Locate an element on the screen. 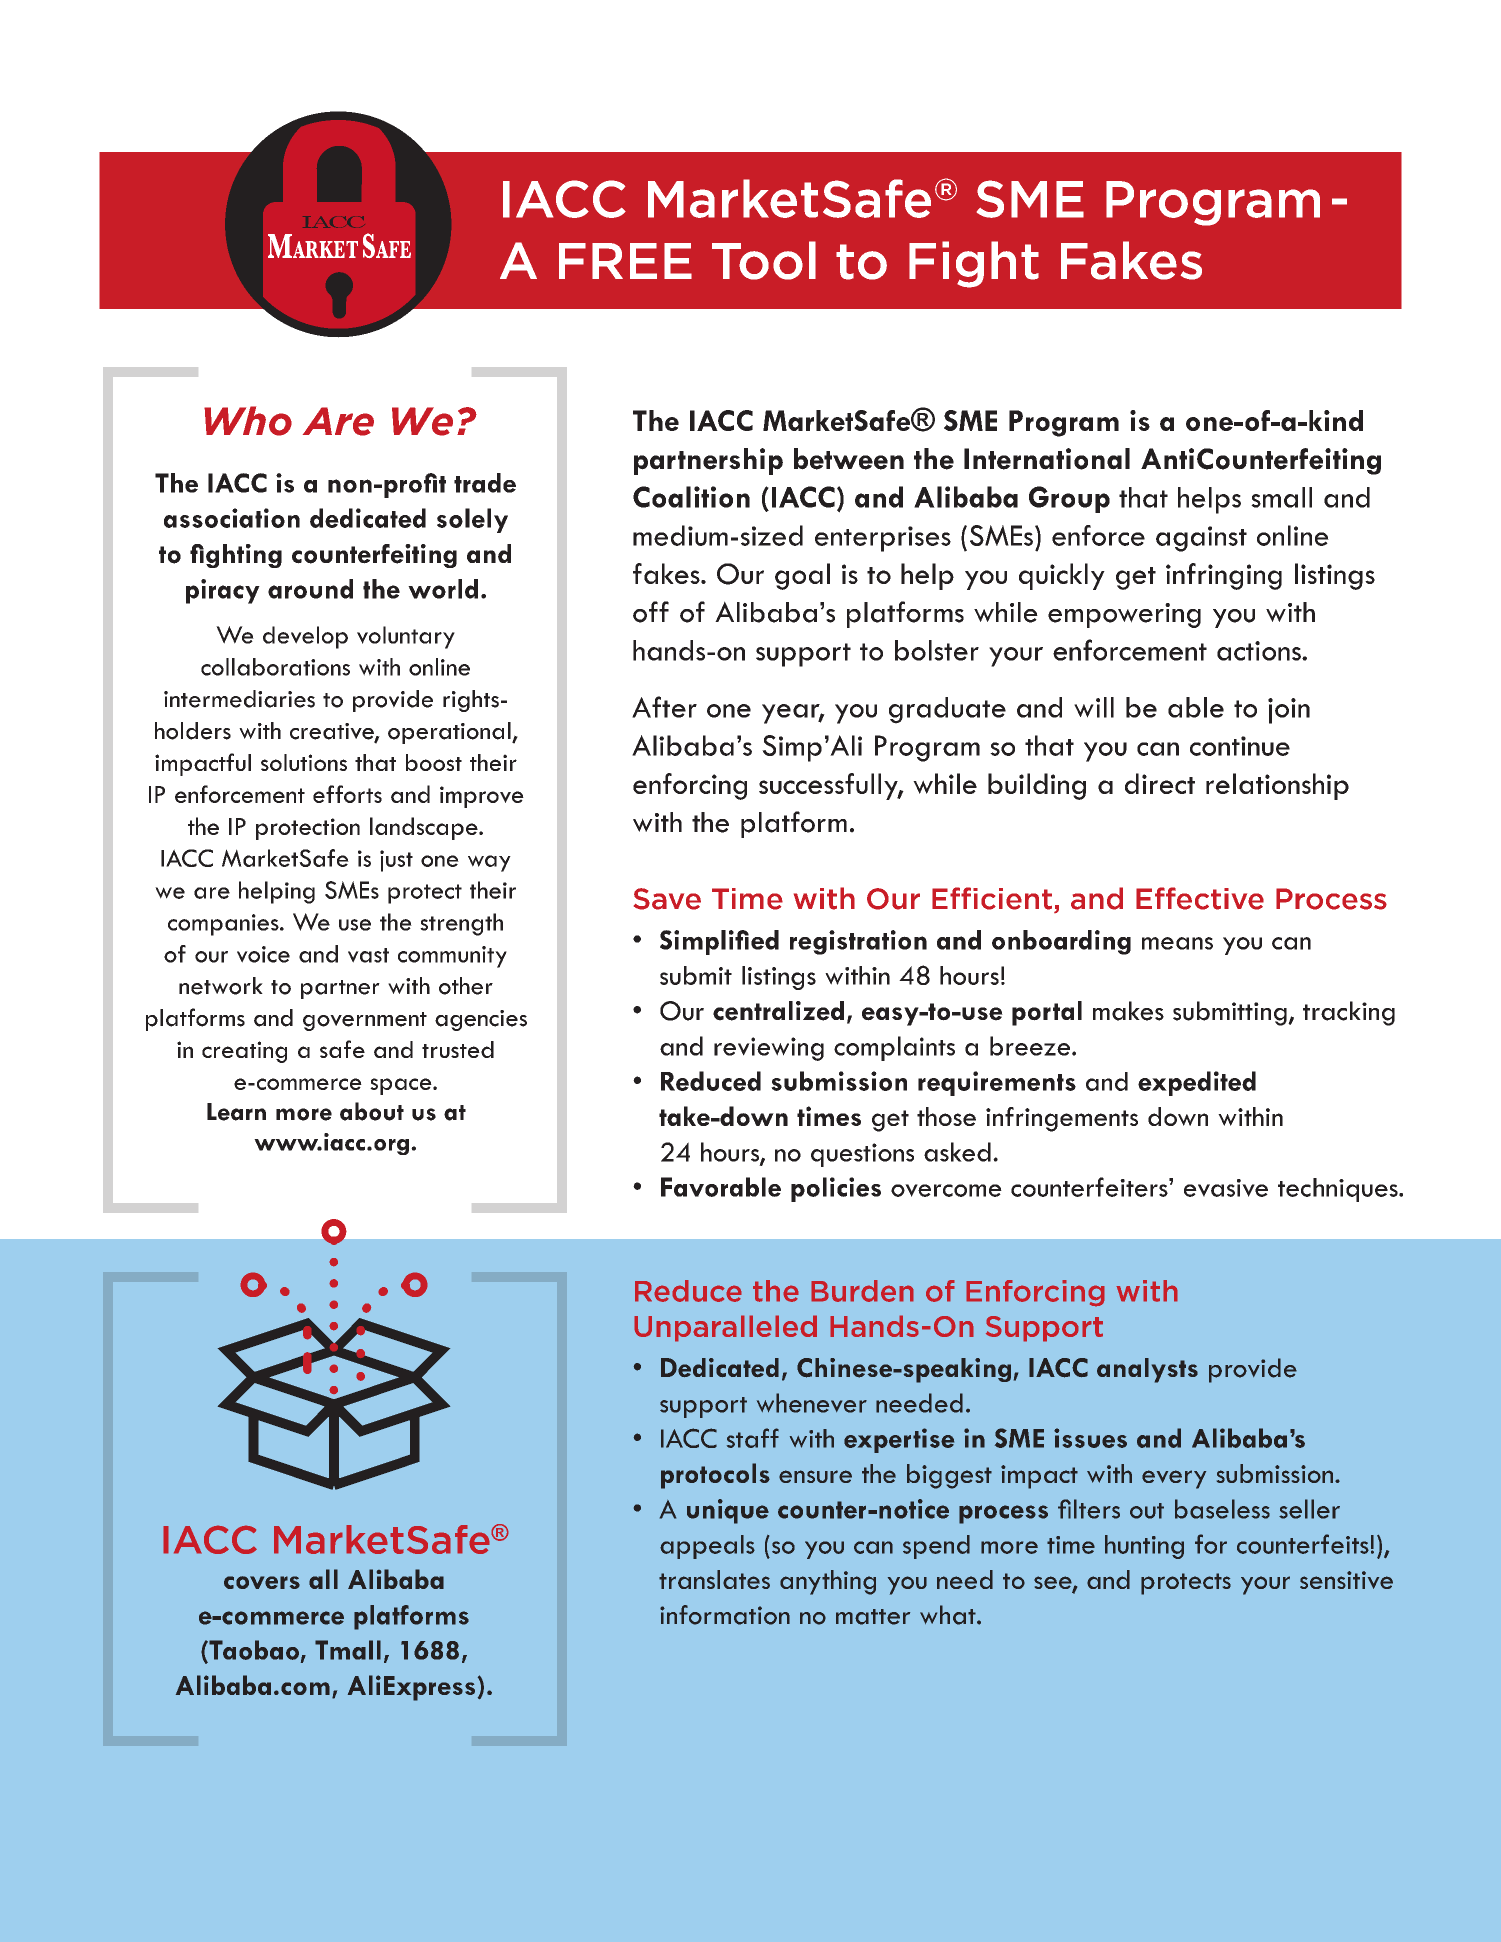 Image resolution: width=1501 pixels, height=1942 pixels. goal is located at coordinates (802, 576).
